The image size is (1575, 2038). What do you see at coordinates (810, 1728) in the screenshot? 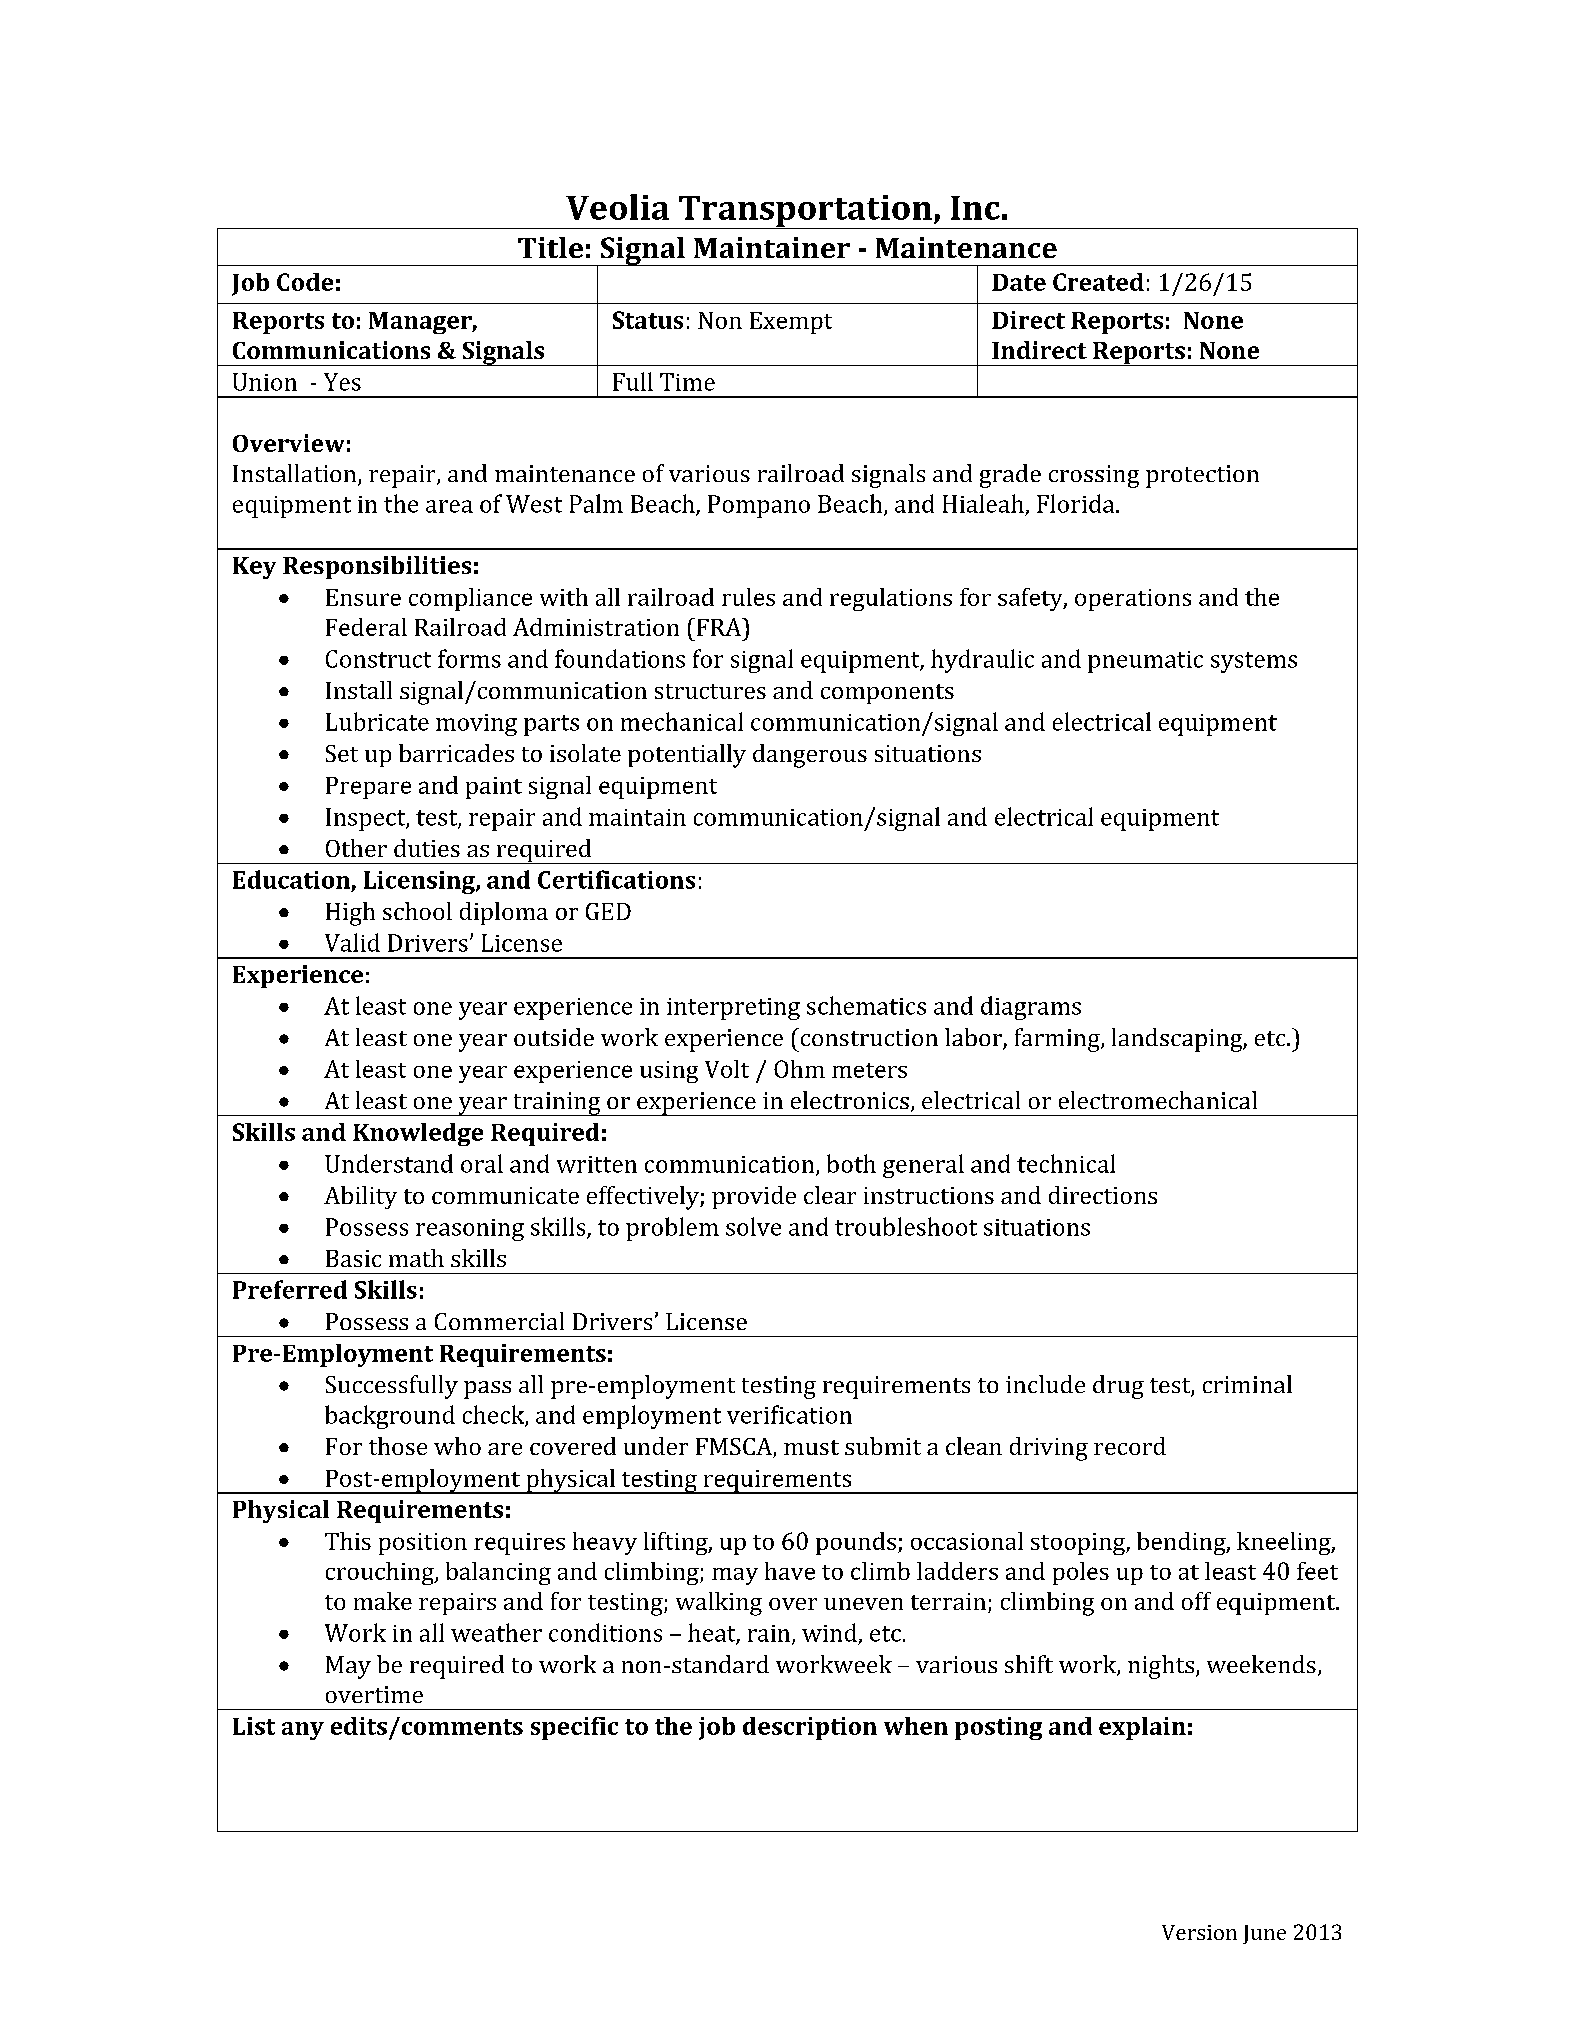
I see `description` at bounding box center [810, 1728].
